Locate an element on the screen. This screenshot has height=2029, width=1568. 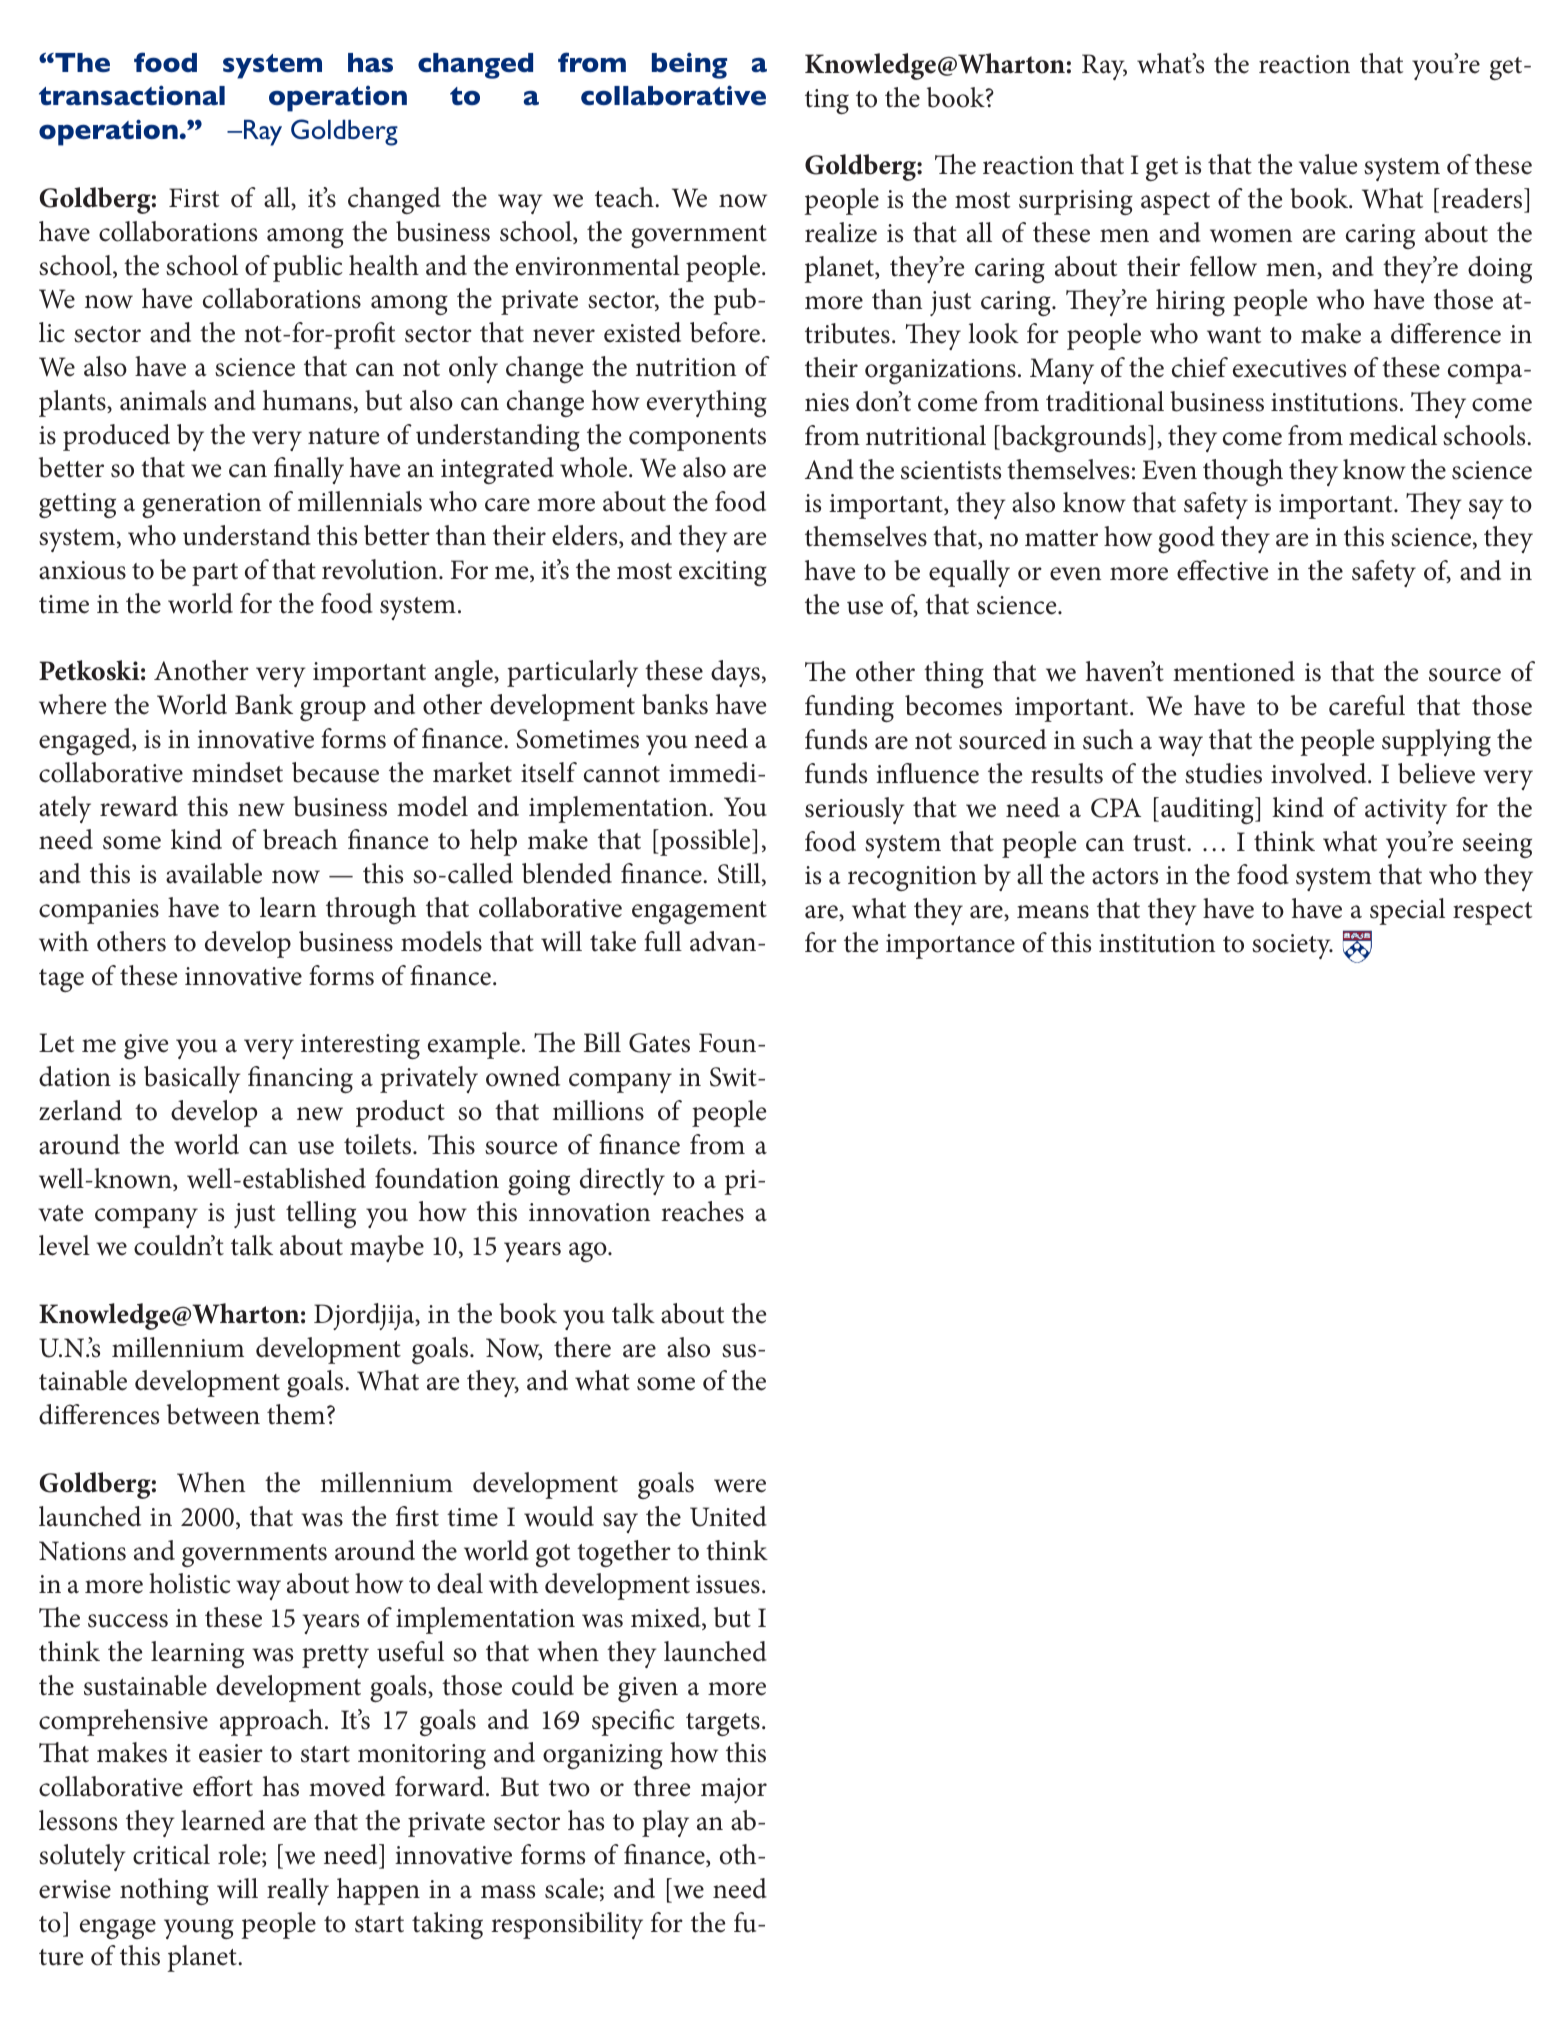
transactional is located at coordinates (132, 95).
